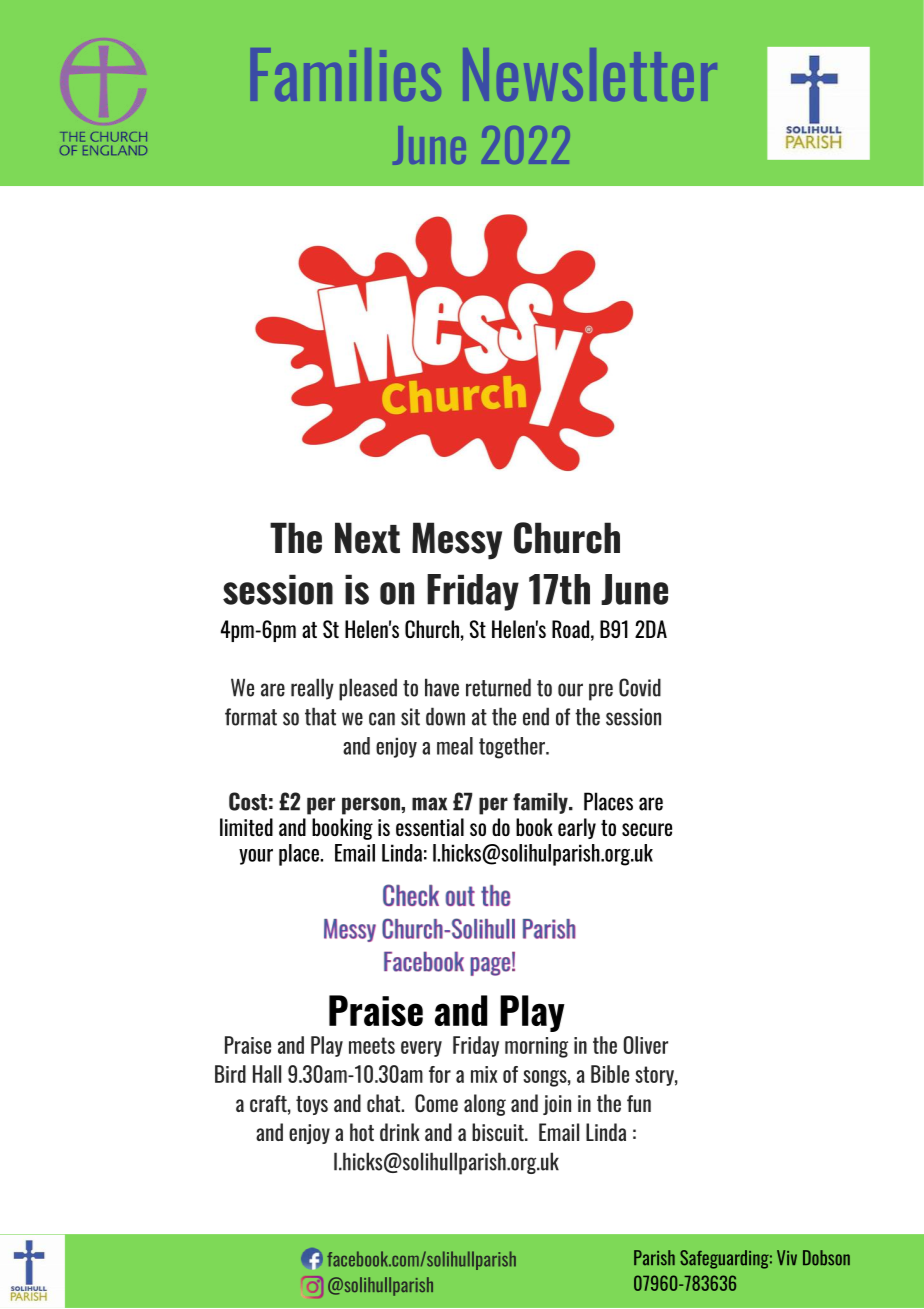  Describe the element at coordinates (457, 541) in the screenshot. I see `Messy` at that location.
